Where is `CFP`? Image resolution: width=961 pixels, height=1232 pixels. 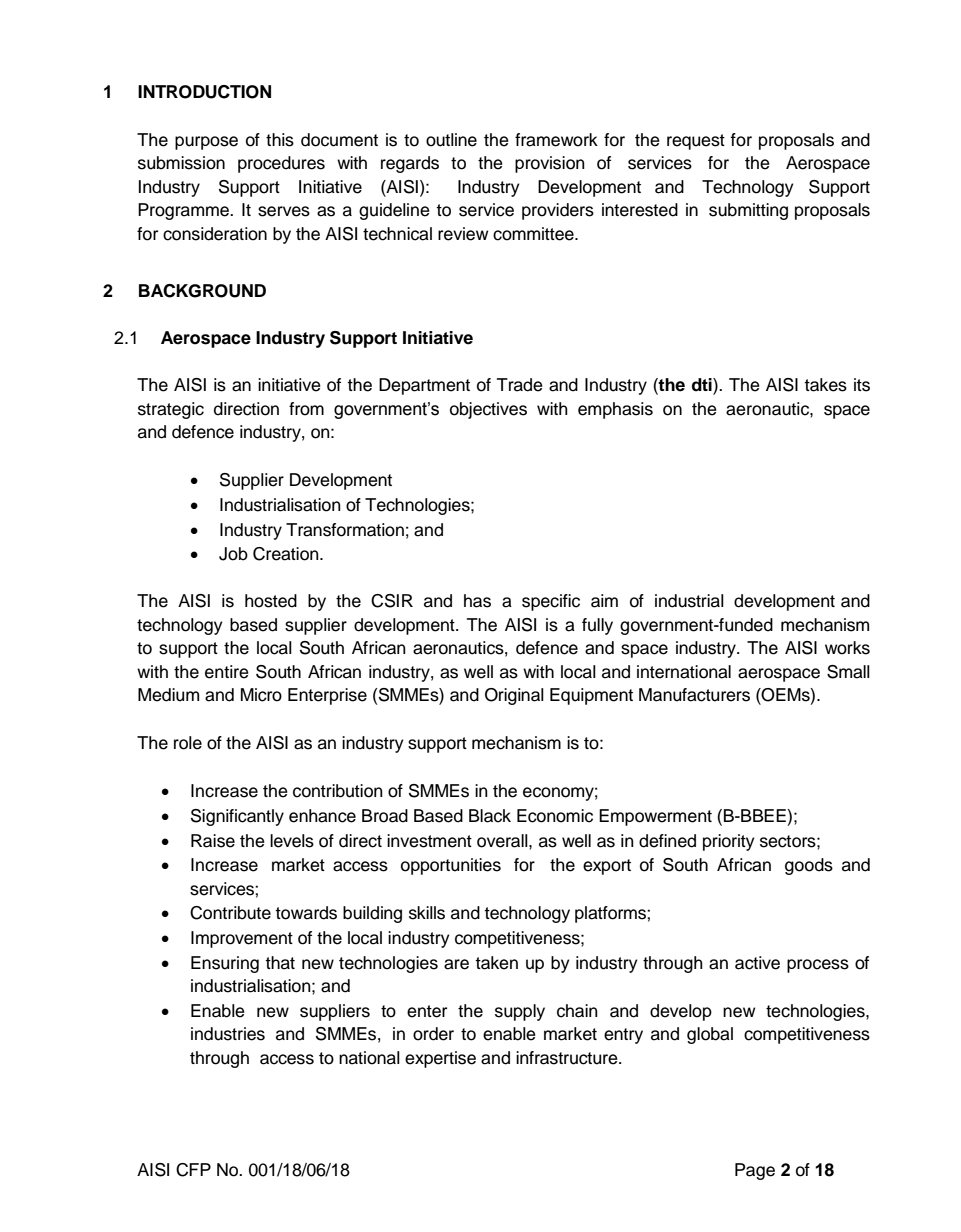
CFP is located at coordinates (193, 1170).
